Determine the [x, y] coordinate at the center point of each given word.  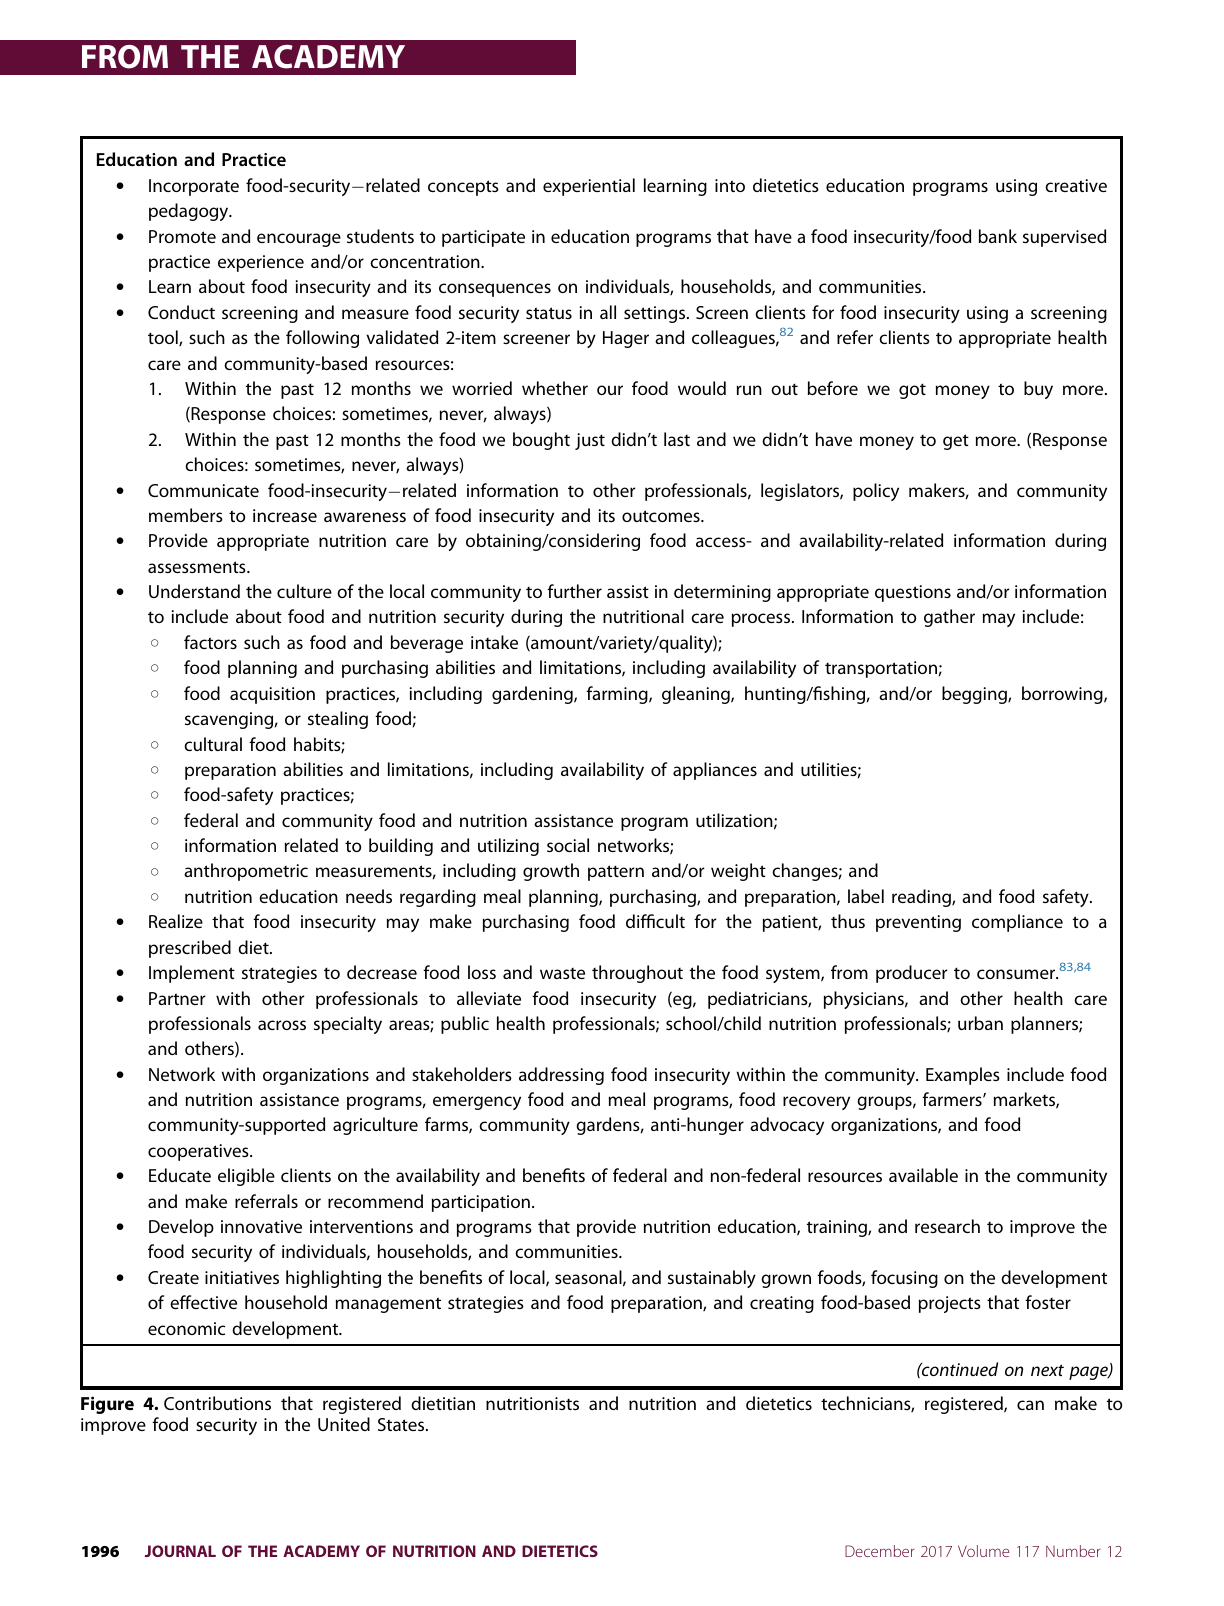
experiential [589, 187]
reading [922, 898]
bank [998, 236]
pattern [616, 873]
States [402, 1424]
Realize [176, 921]
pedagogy [190, 212]
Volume [983, 1551]
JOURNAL [180, 1551]
